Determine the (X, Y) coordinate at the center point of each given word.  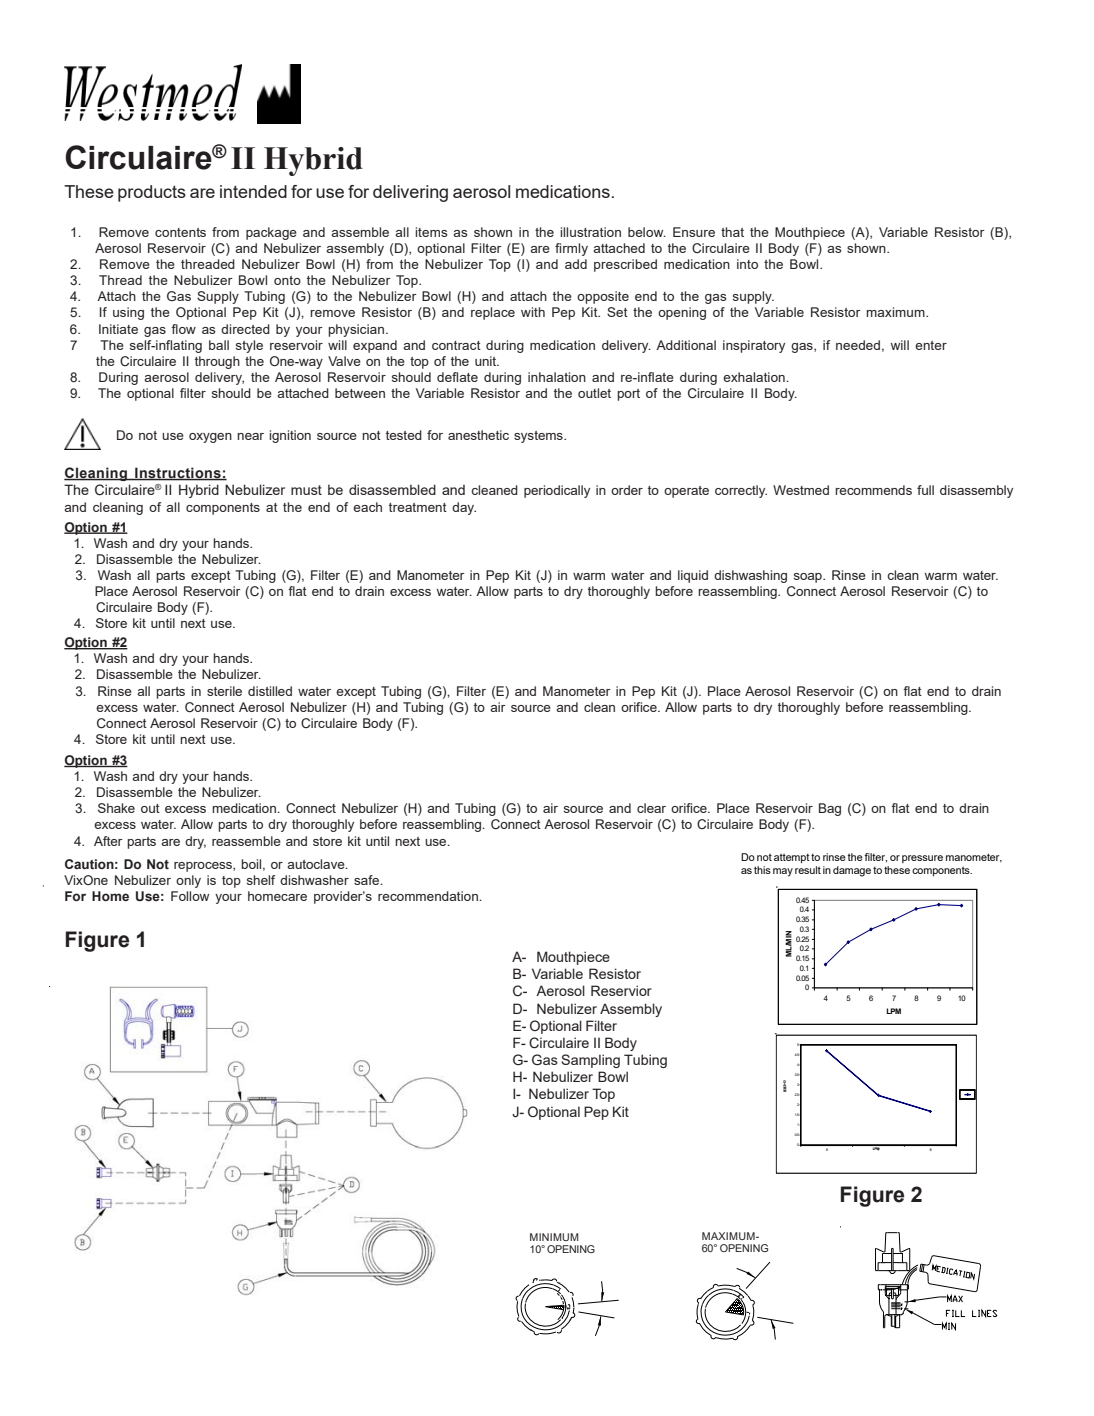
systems (539, 437)
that (732, 232)
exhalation (755, 377)
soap (809, 578)
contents (180, 232)
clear (651, 808)
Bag (830, 809)
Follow (190, 896)
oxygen (210, 438)
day (464, 508)
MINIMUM (554, 1237)
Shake (116, 808)
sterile (224, 691)
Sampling (590, 1061)
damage (852, 871)
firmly (571, 249)
